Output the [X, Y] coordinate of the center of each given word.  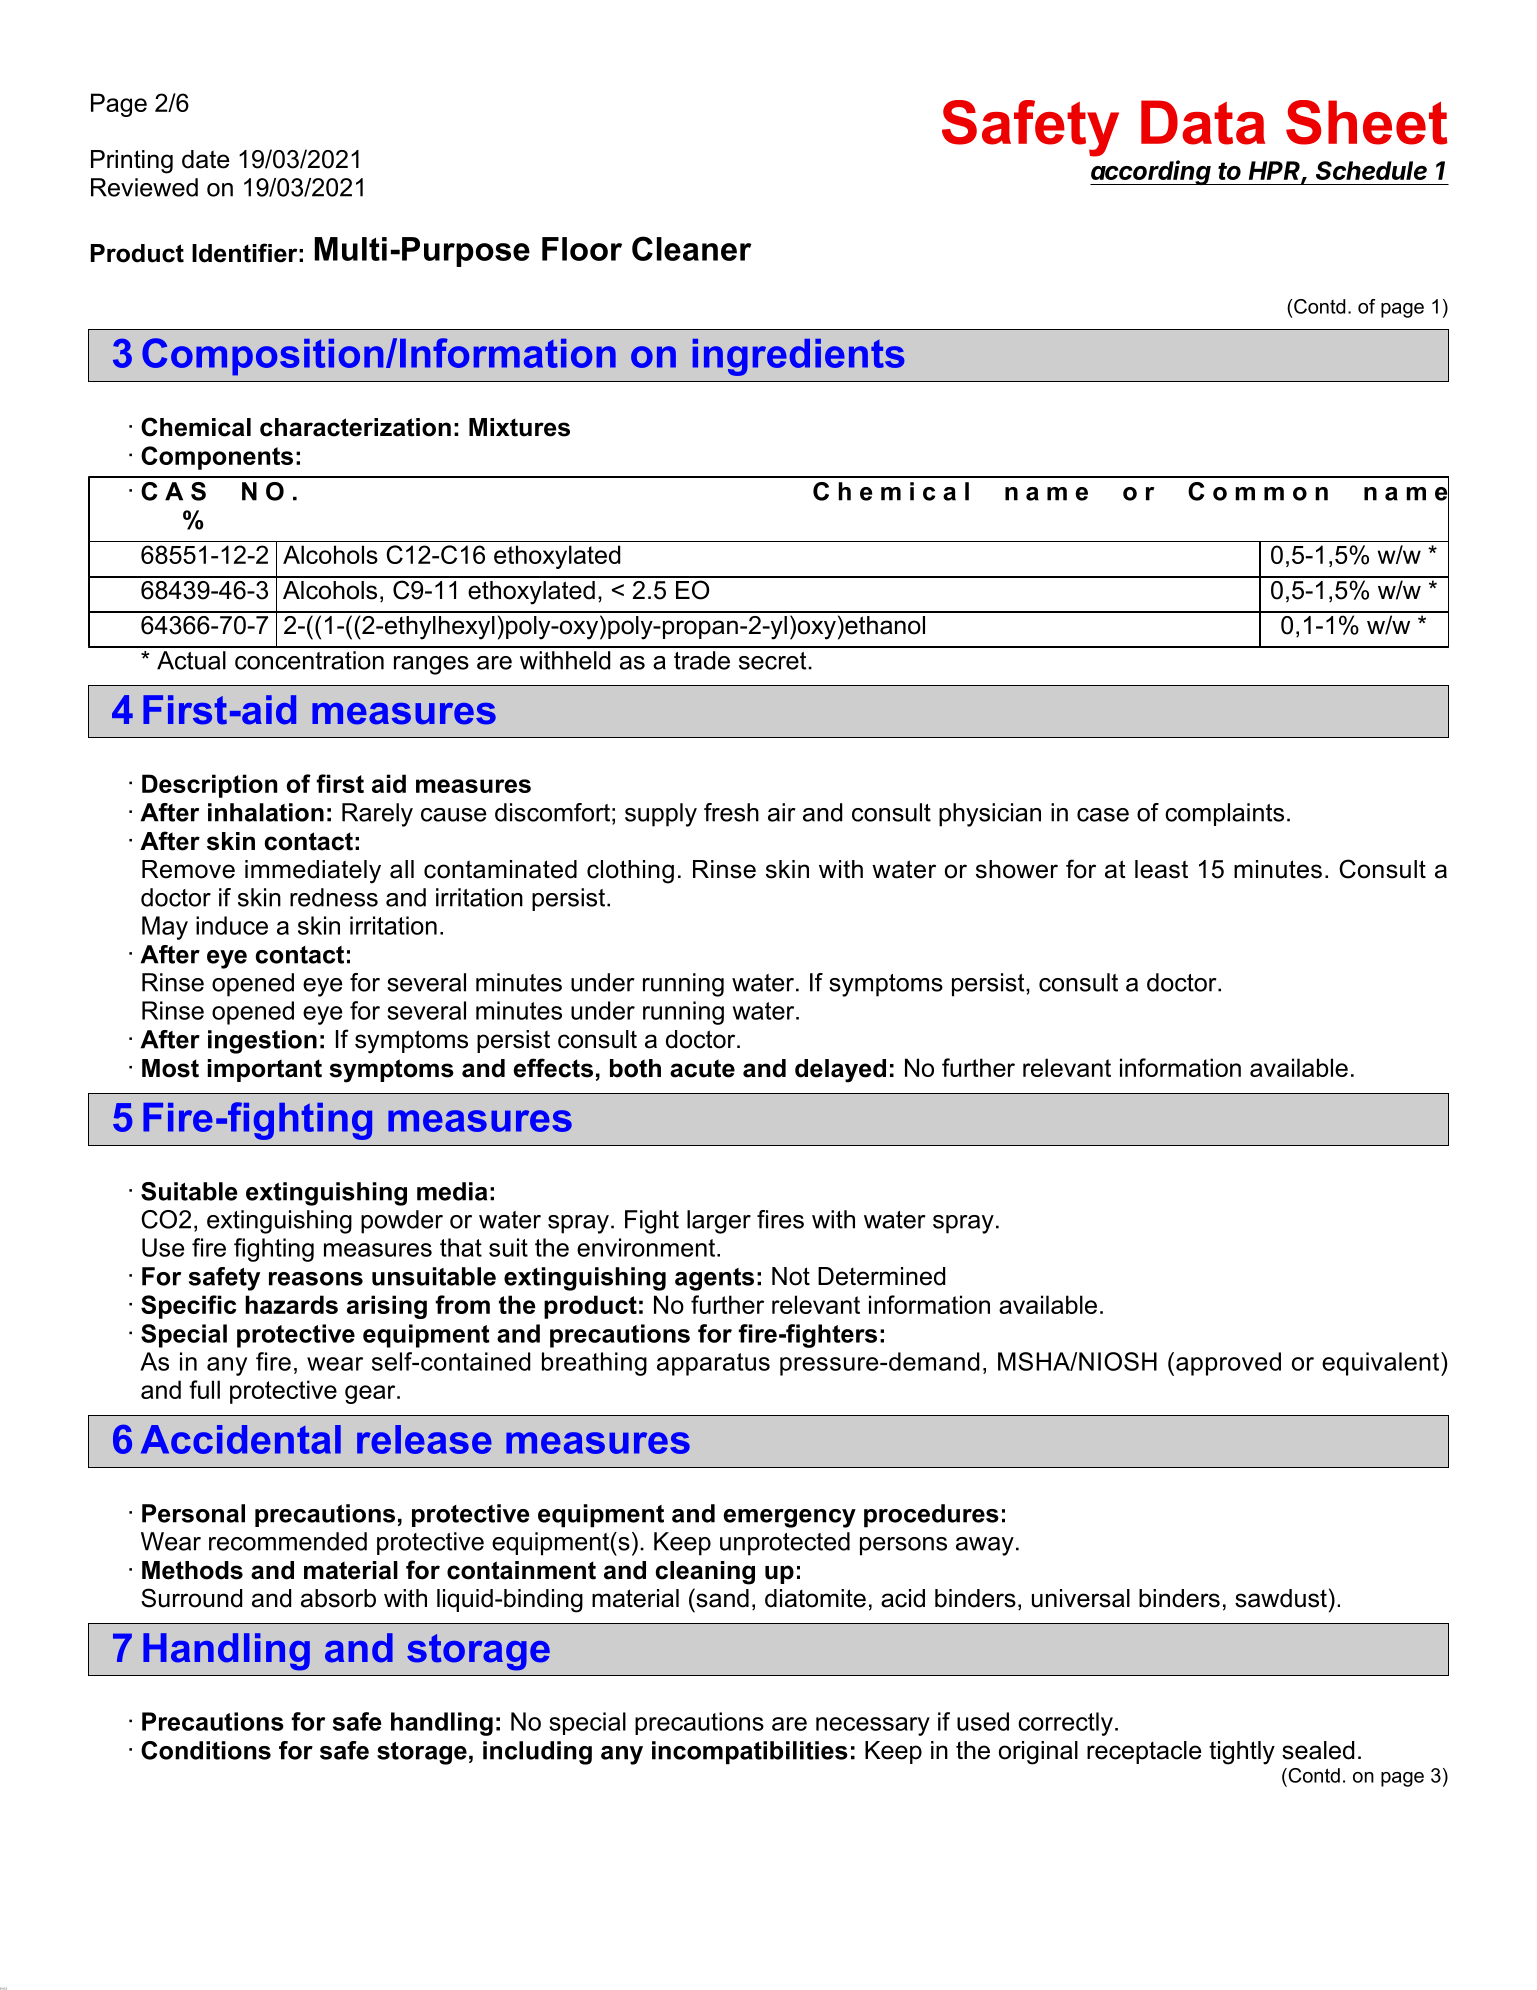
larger [719, 1222]
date [205, 159]
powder [402, 1222]
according [1152, 172]
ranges [431, 665]
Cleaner [692, 248]
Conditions [206, 1750]
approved [1228, 1364]
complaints [1224, 814]
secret [774, 661]
